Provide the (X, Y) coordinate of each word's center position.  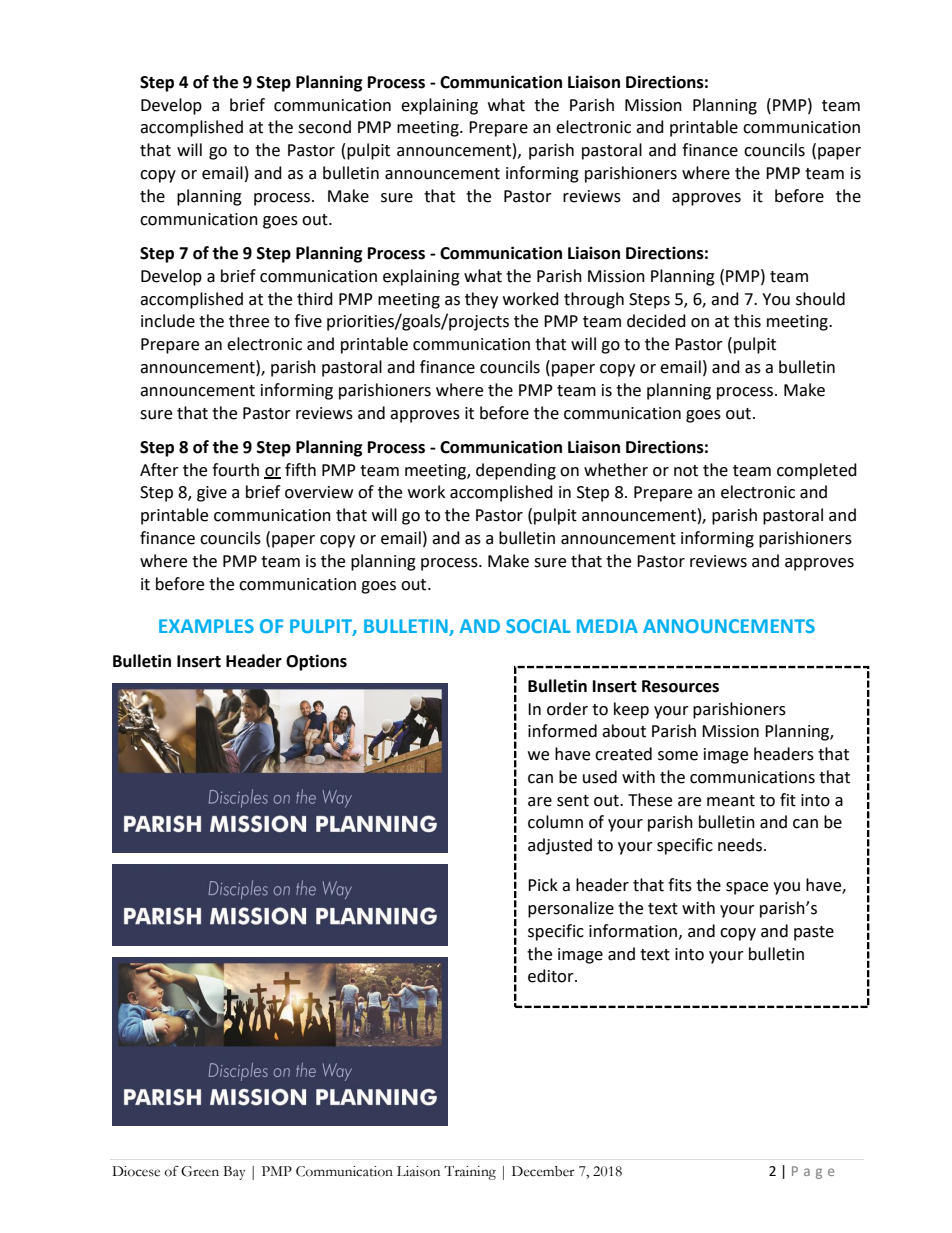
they (481, 300)
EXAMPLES (206, 626)
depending (516, 471)
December (543, 1171)
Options (316, 662)
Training (470, 1173)
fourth (235, 470)
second (324, 127)
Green (200, 1171)
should (820, 299)
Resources (680, 686)
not (686, 471)
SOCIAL (538, 626)
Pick (543, 885)
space (747, 888)
